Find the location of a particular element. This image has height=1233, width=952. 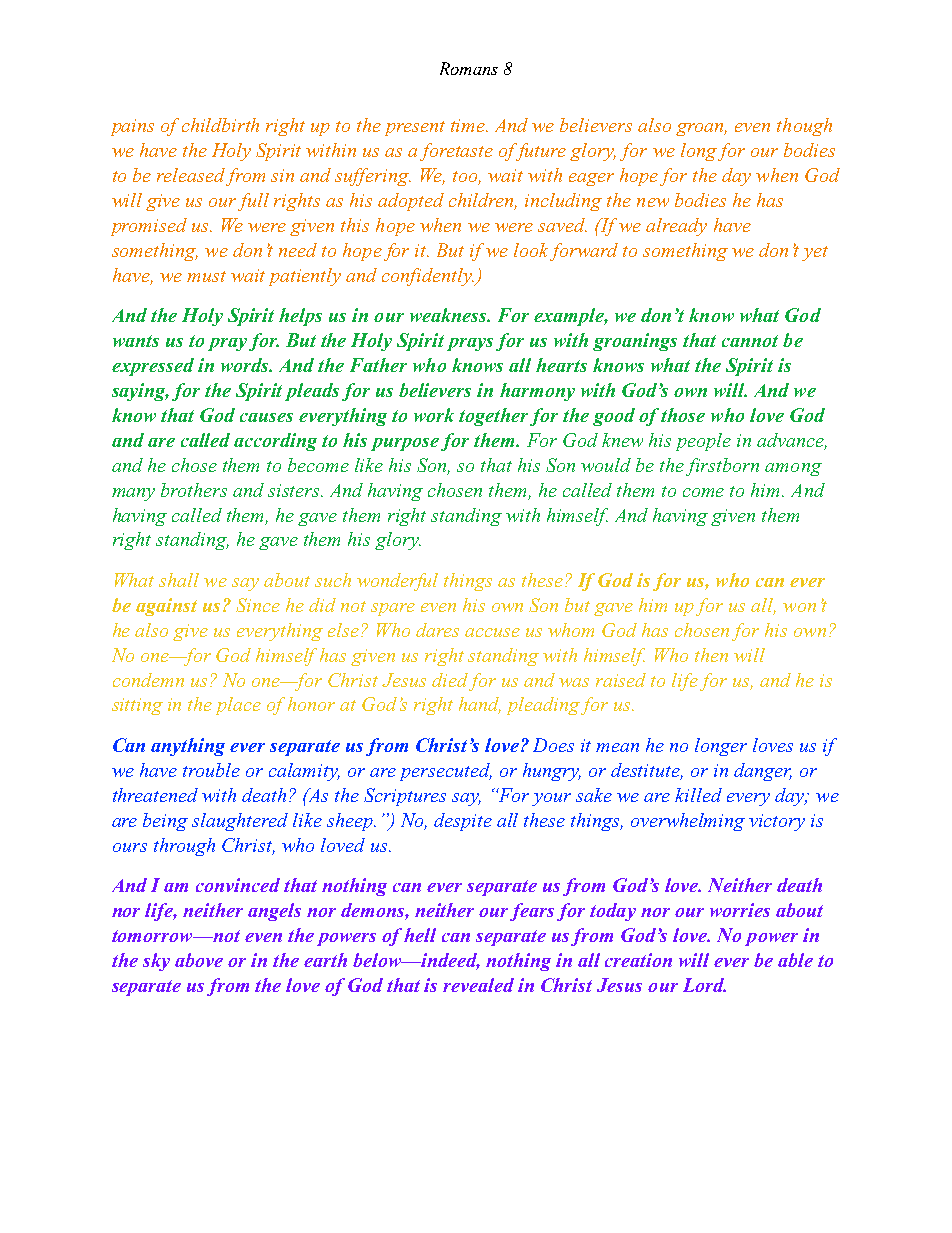

brothers is located at coordinates (194, 490).
